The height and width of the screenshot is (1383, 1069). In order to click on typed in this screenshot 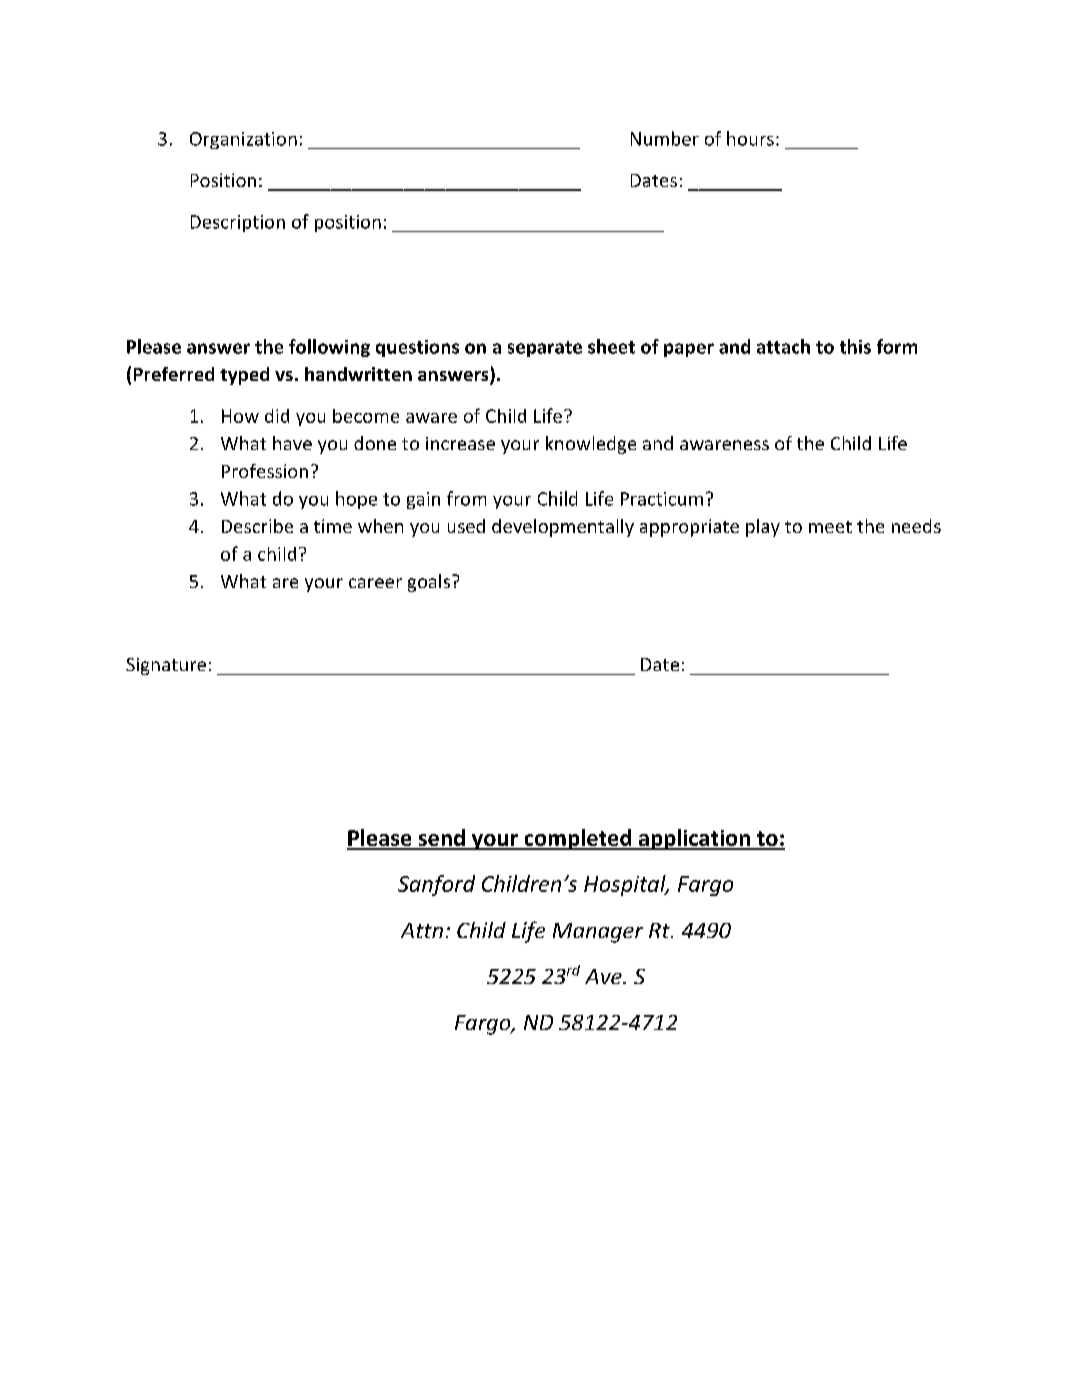, I will do `click(244, 376)`.
